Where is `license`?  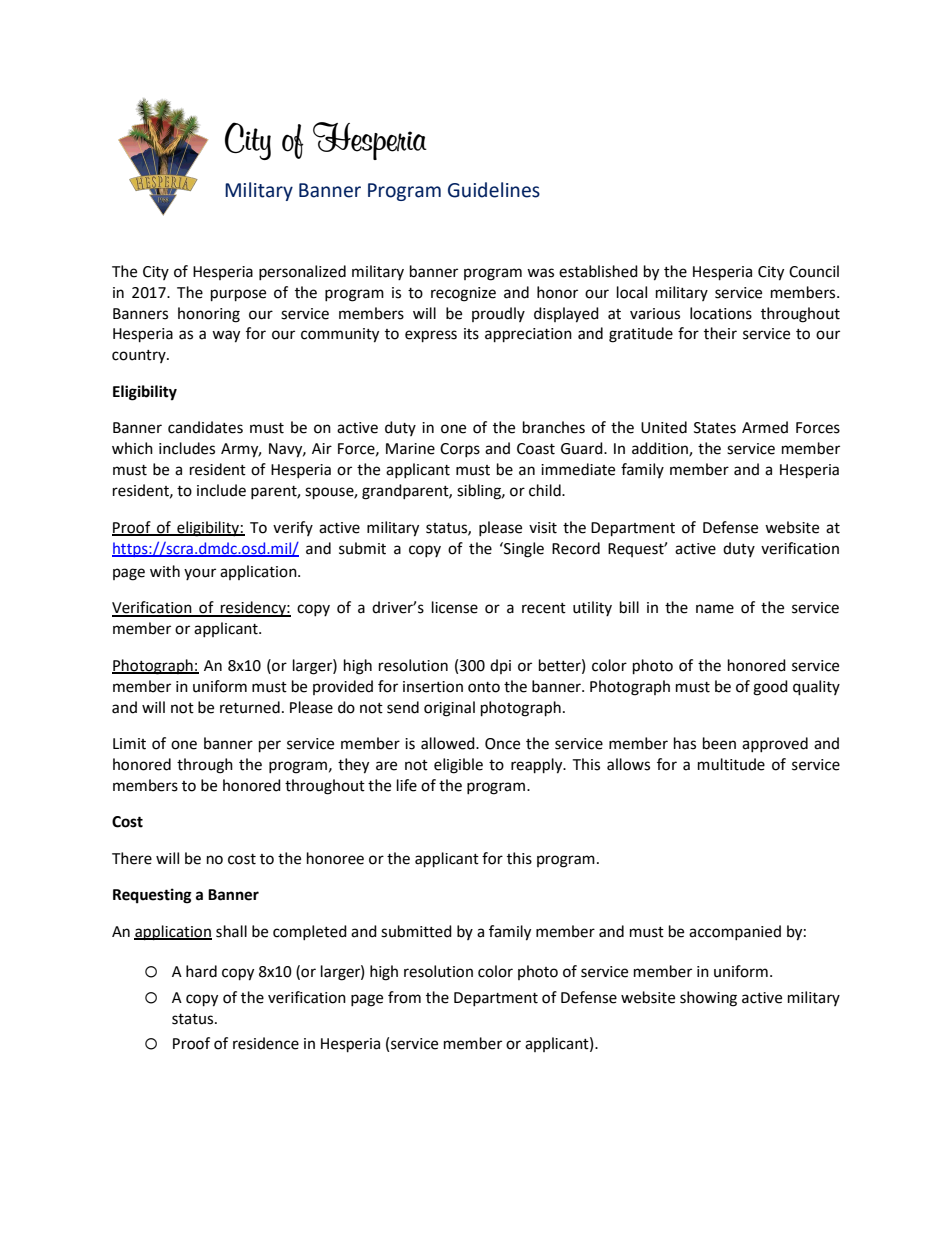 license is located at coordinates (455, 607).
